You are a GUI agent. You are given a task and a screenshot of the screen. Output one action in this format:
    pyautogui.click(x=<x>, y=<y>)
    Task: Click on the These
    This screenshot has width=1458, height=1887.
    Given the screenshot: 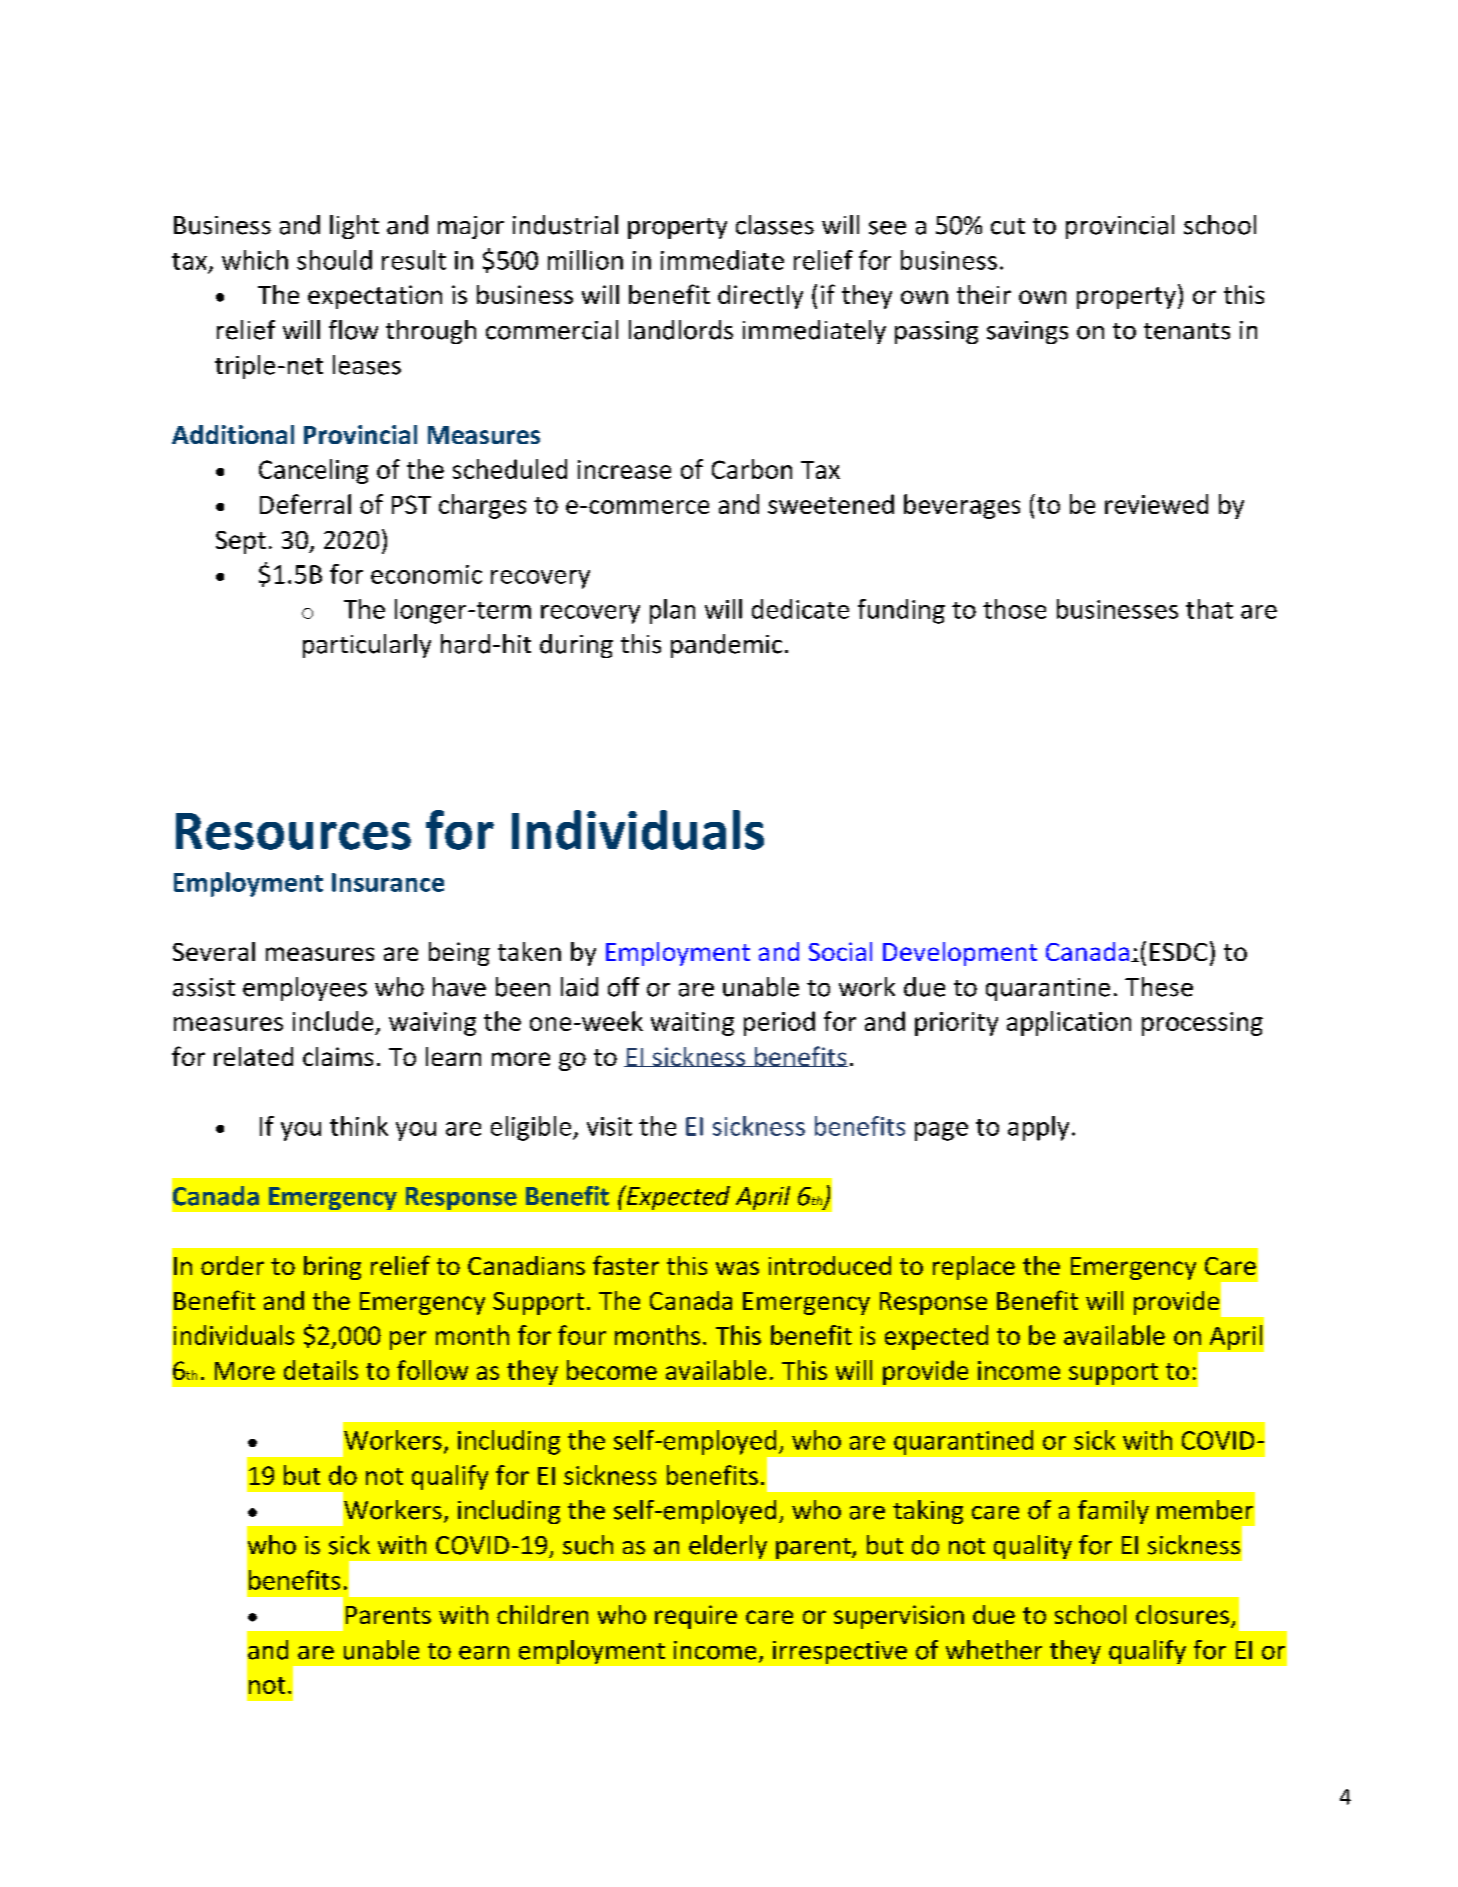 What is the action you would take?
    pyautogui.click(x=1159, y=987)
